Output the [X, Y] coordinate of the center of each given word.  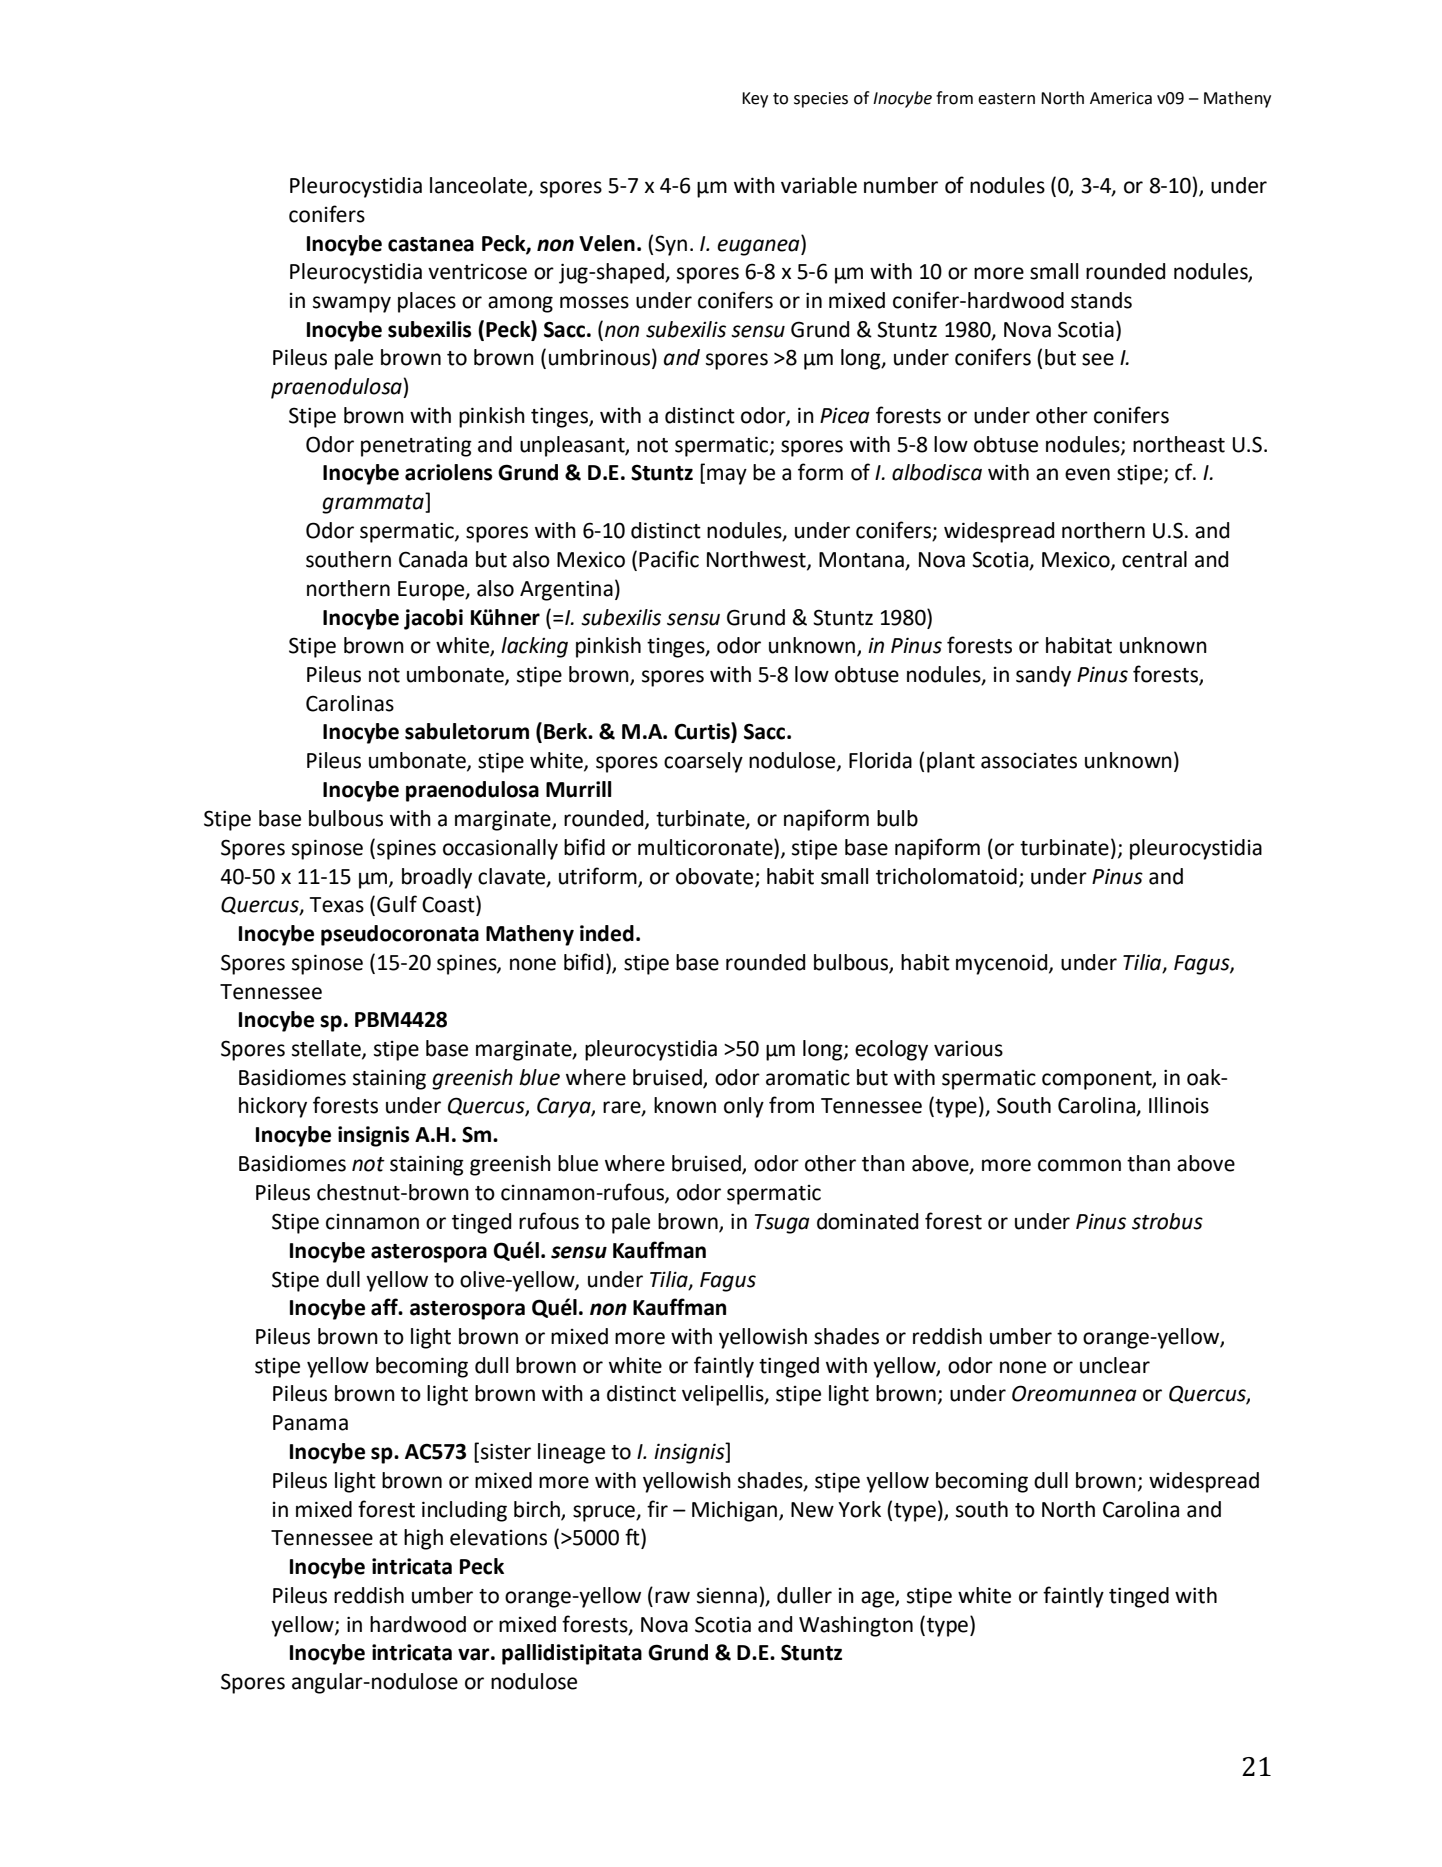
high [423, 1539]
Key [755, 100]
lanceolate [479, 186]
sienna [727, 1595]
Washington [856, 1626]
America [1121, 98]
